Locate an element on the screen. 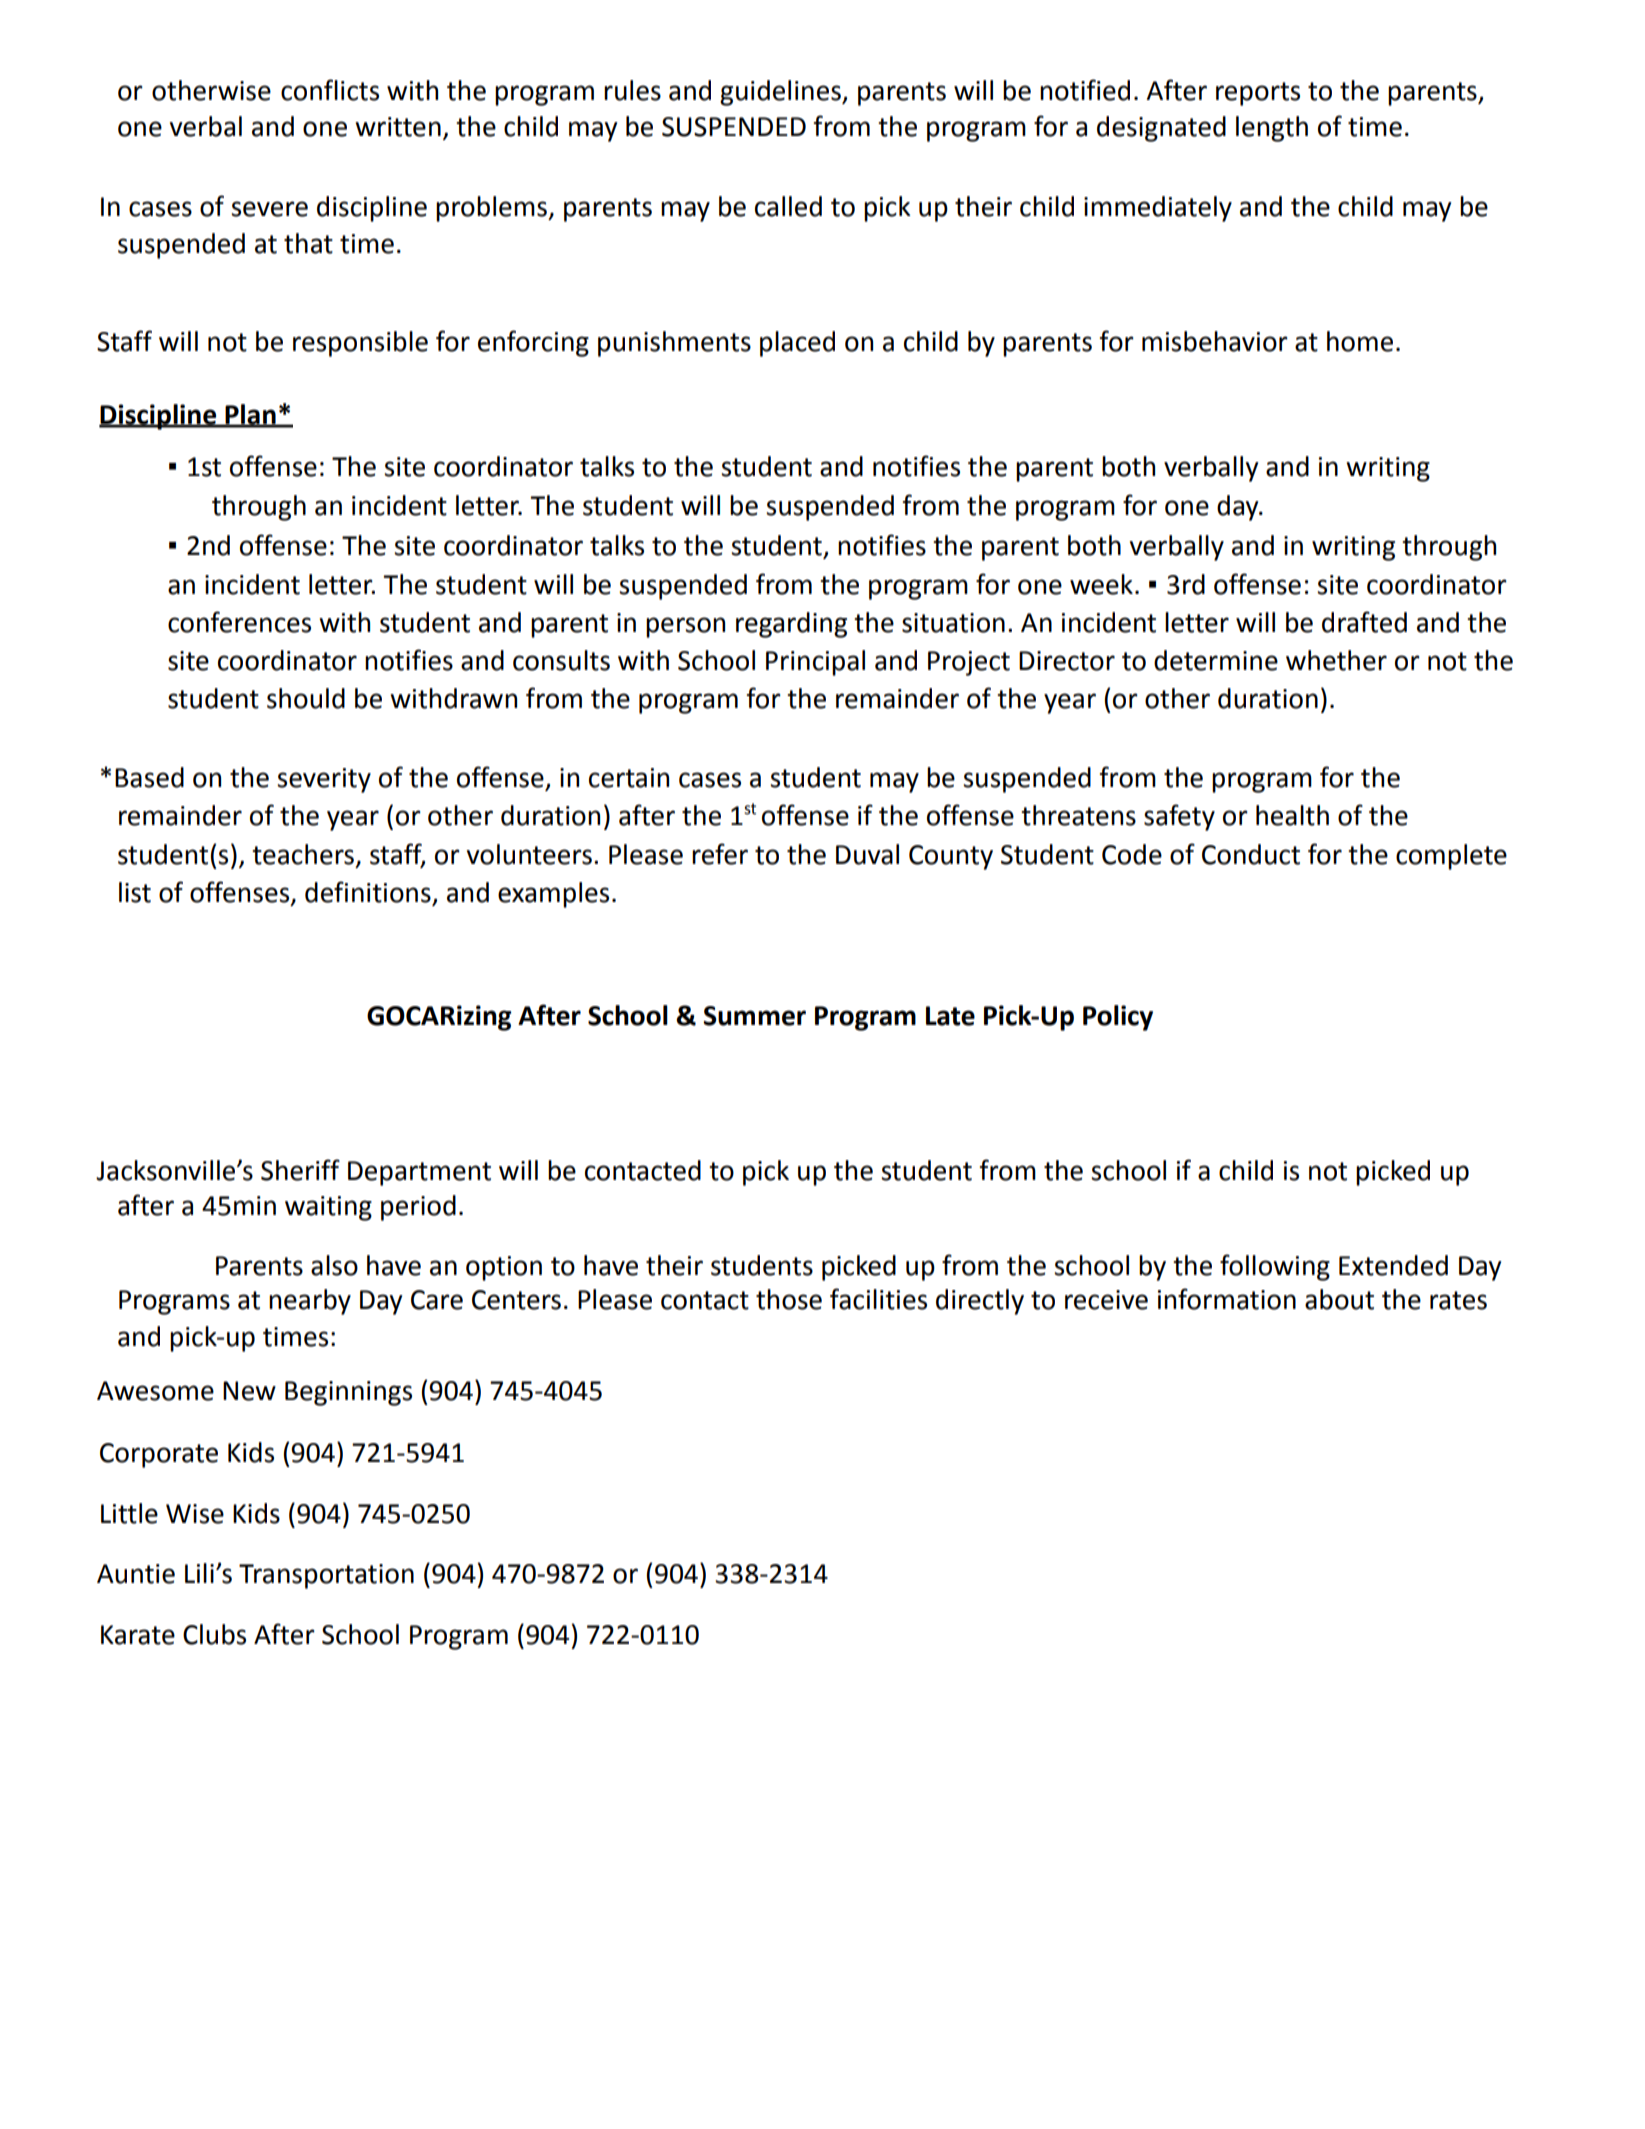 The image size is (1645, 2129). should is located at coordinates (306, 698).
